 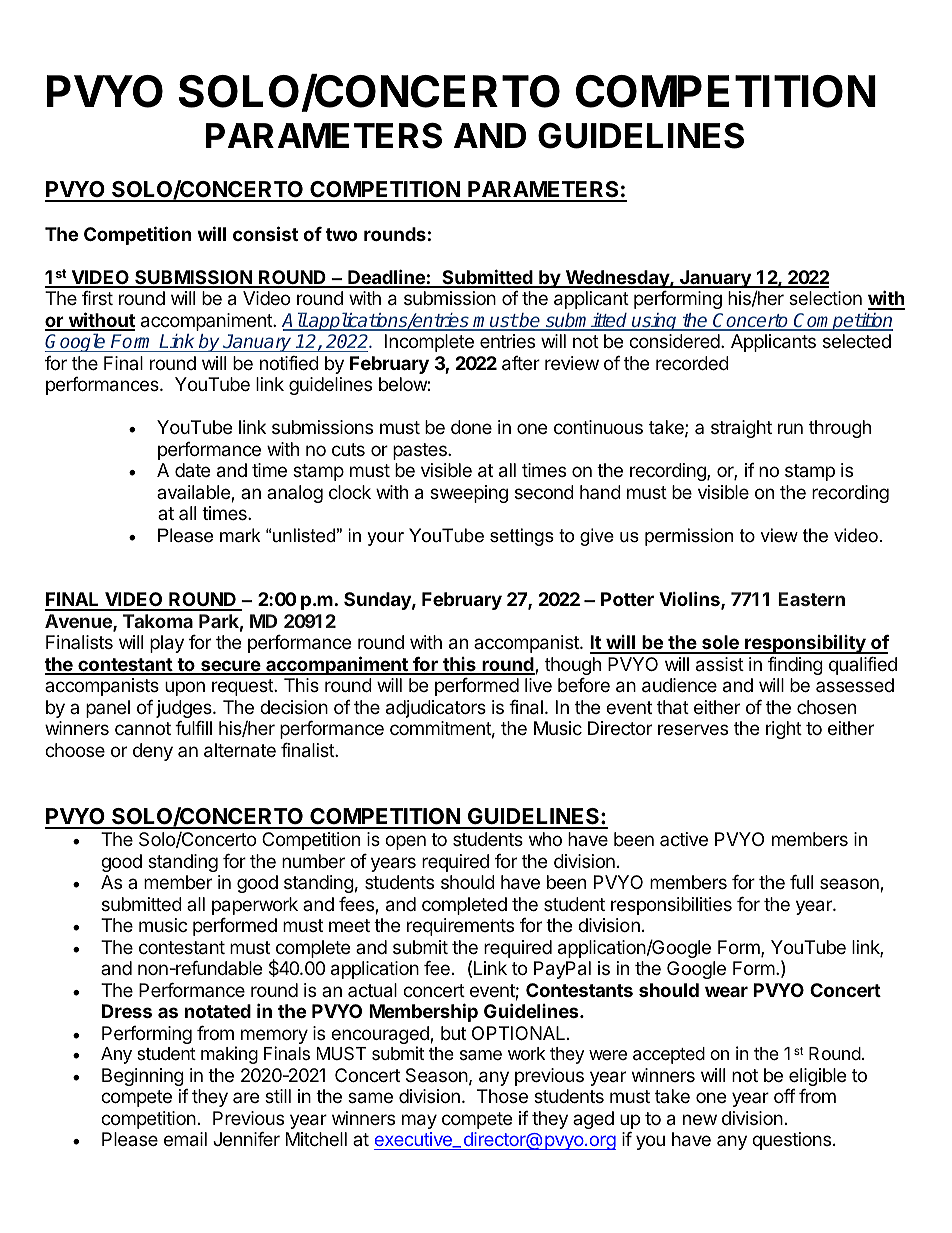 I want to click on first, so click(x=97, y=298).
